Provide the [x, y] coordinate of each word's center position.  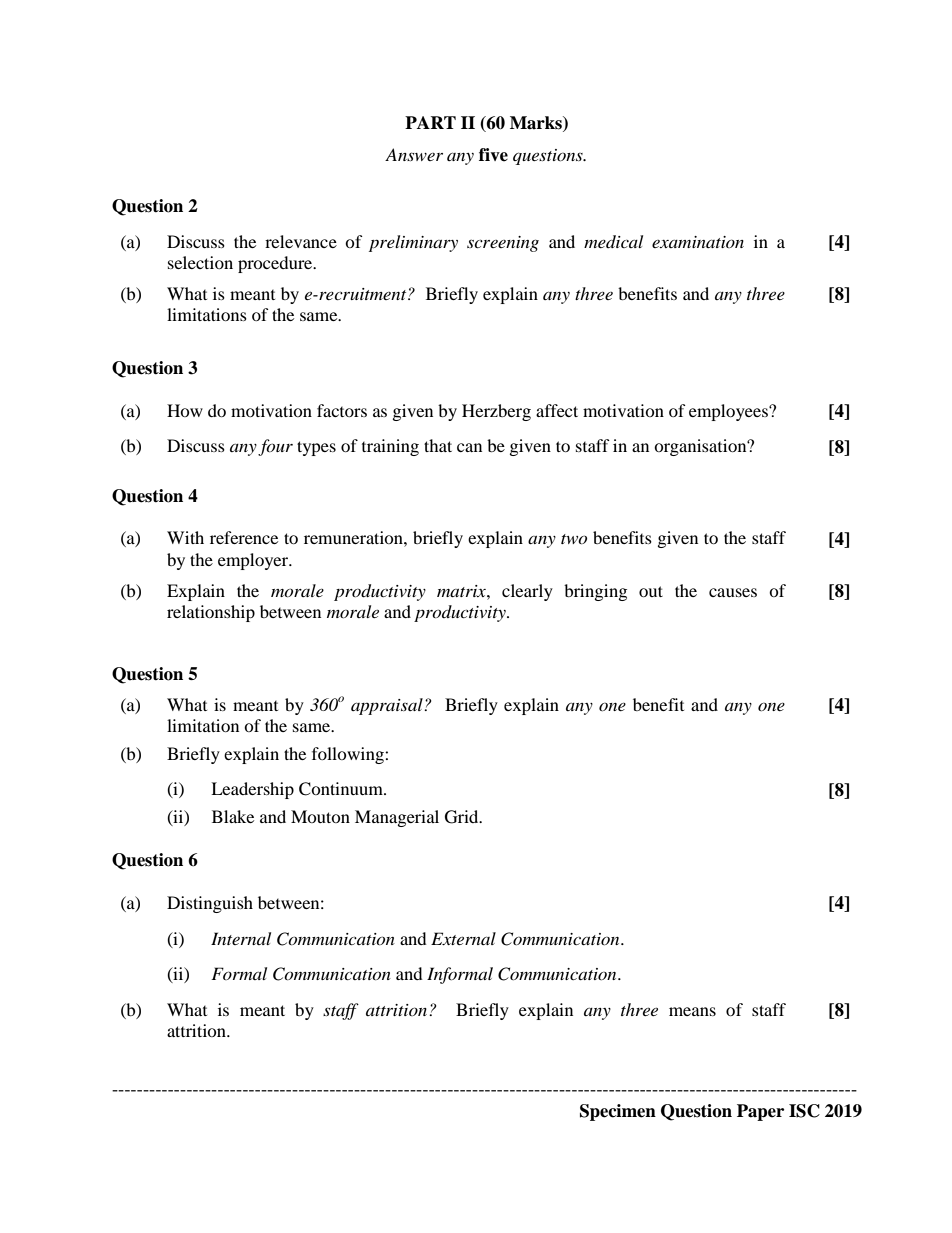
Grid [463, 817]
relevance [301, 241]
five [493, 155]
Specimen [618, 1112]
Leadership [252, 790]
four [275, 447]
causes [733, 592]
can [469, 447]
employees [729, 412]
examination [698, 242]
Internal [241, 938]
